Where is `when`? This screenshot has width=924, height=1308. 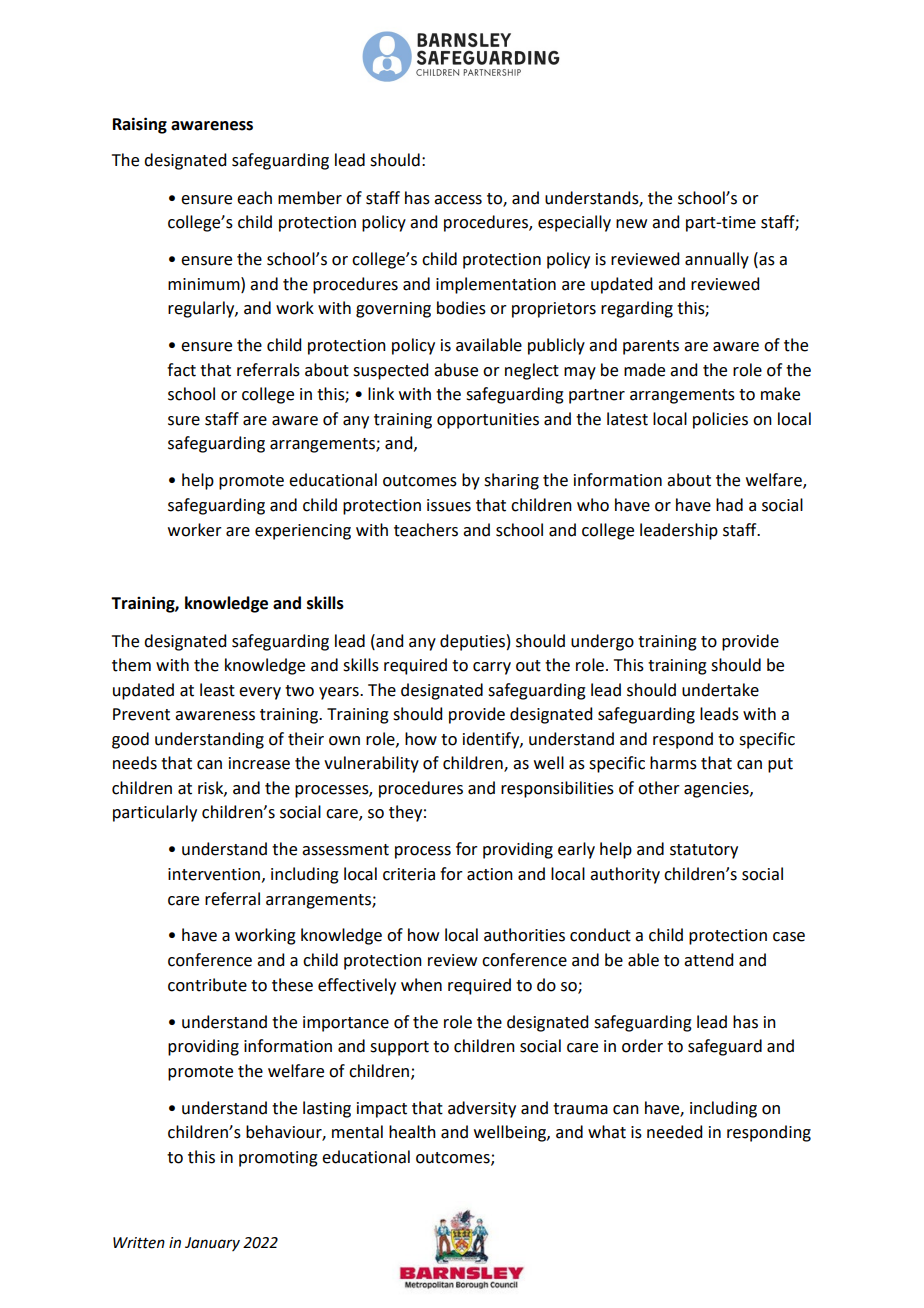 when is located at coordinates (421, 985).
